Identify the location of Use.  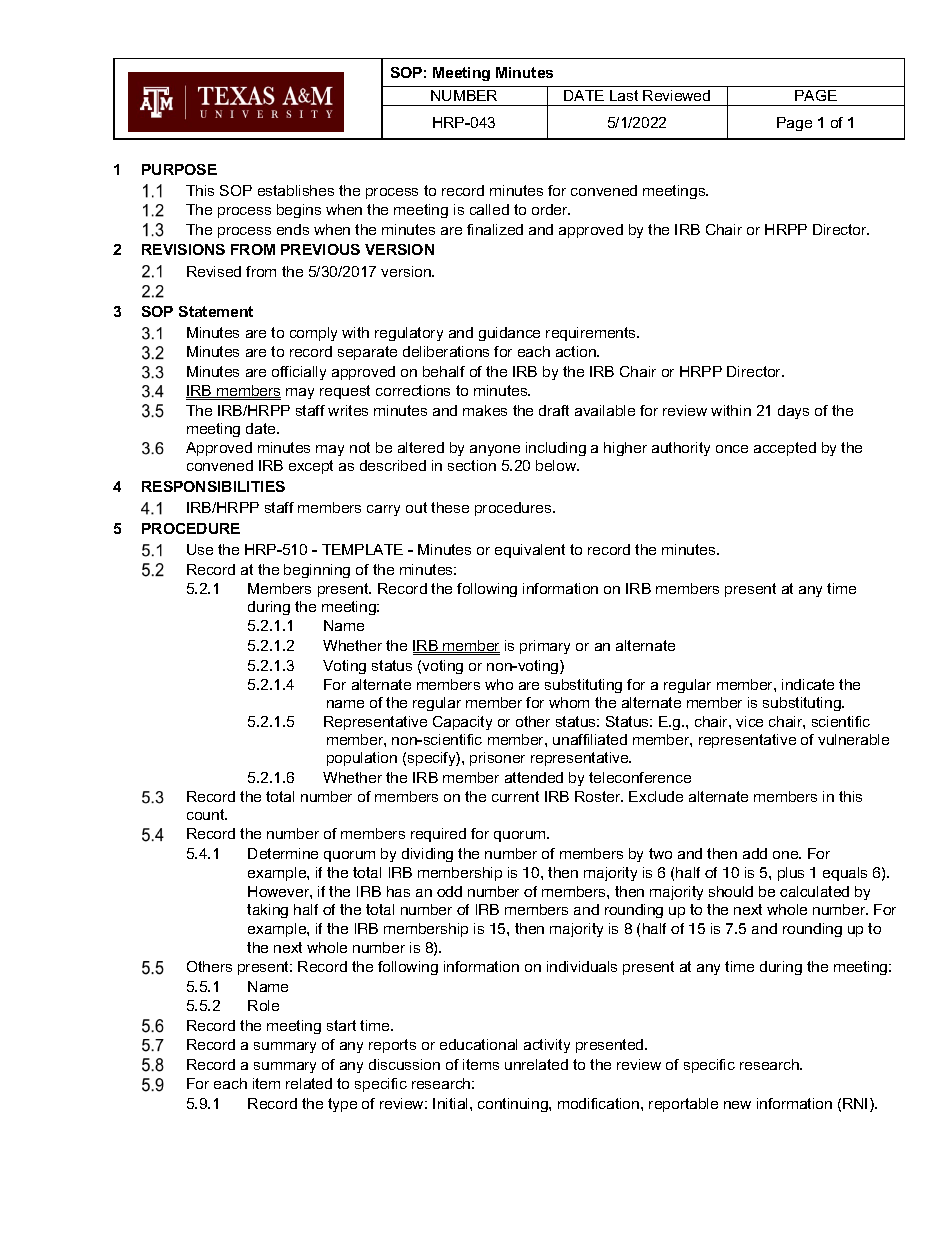
(200, 549).
